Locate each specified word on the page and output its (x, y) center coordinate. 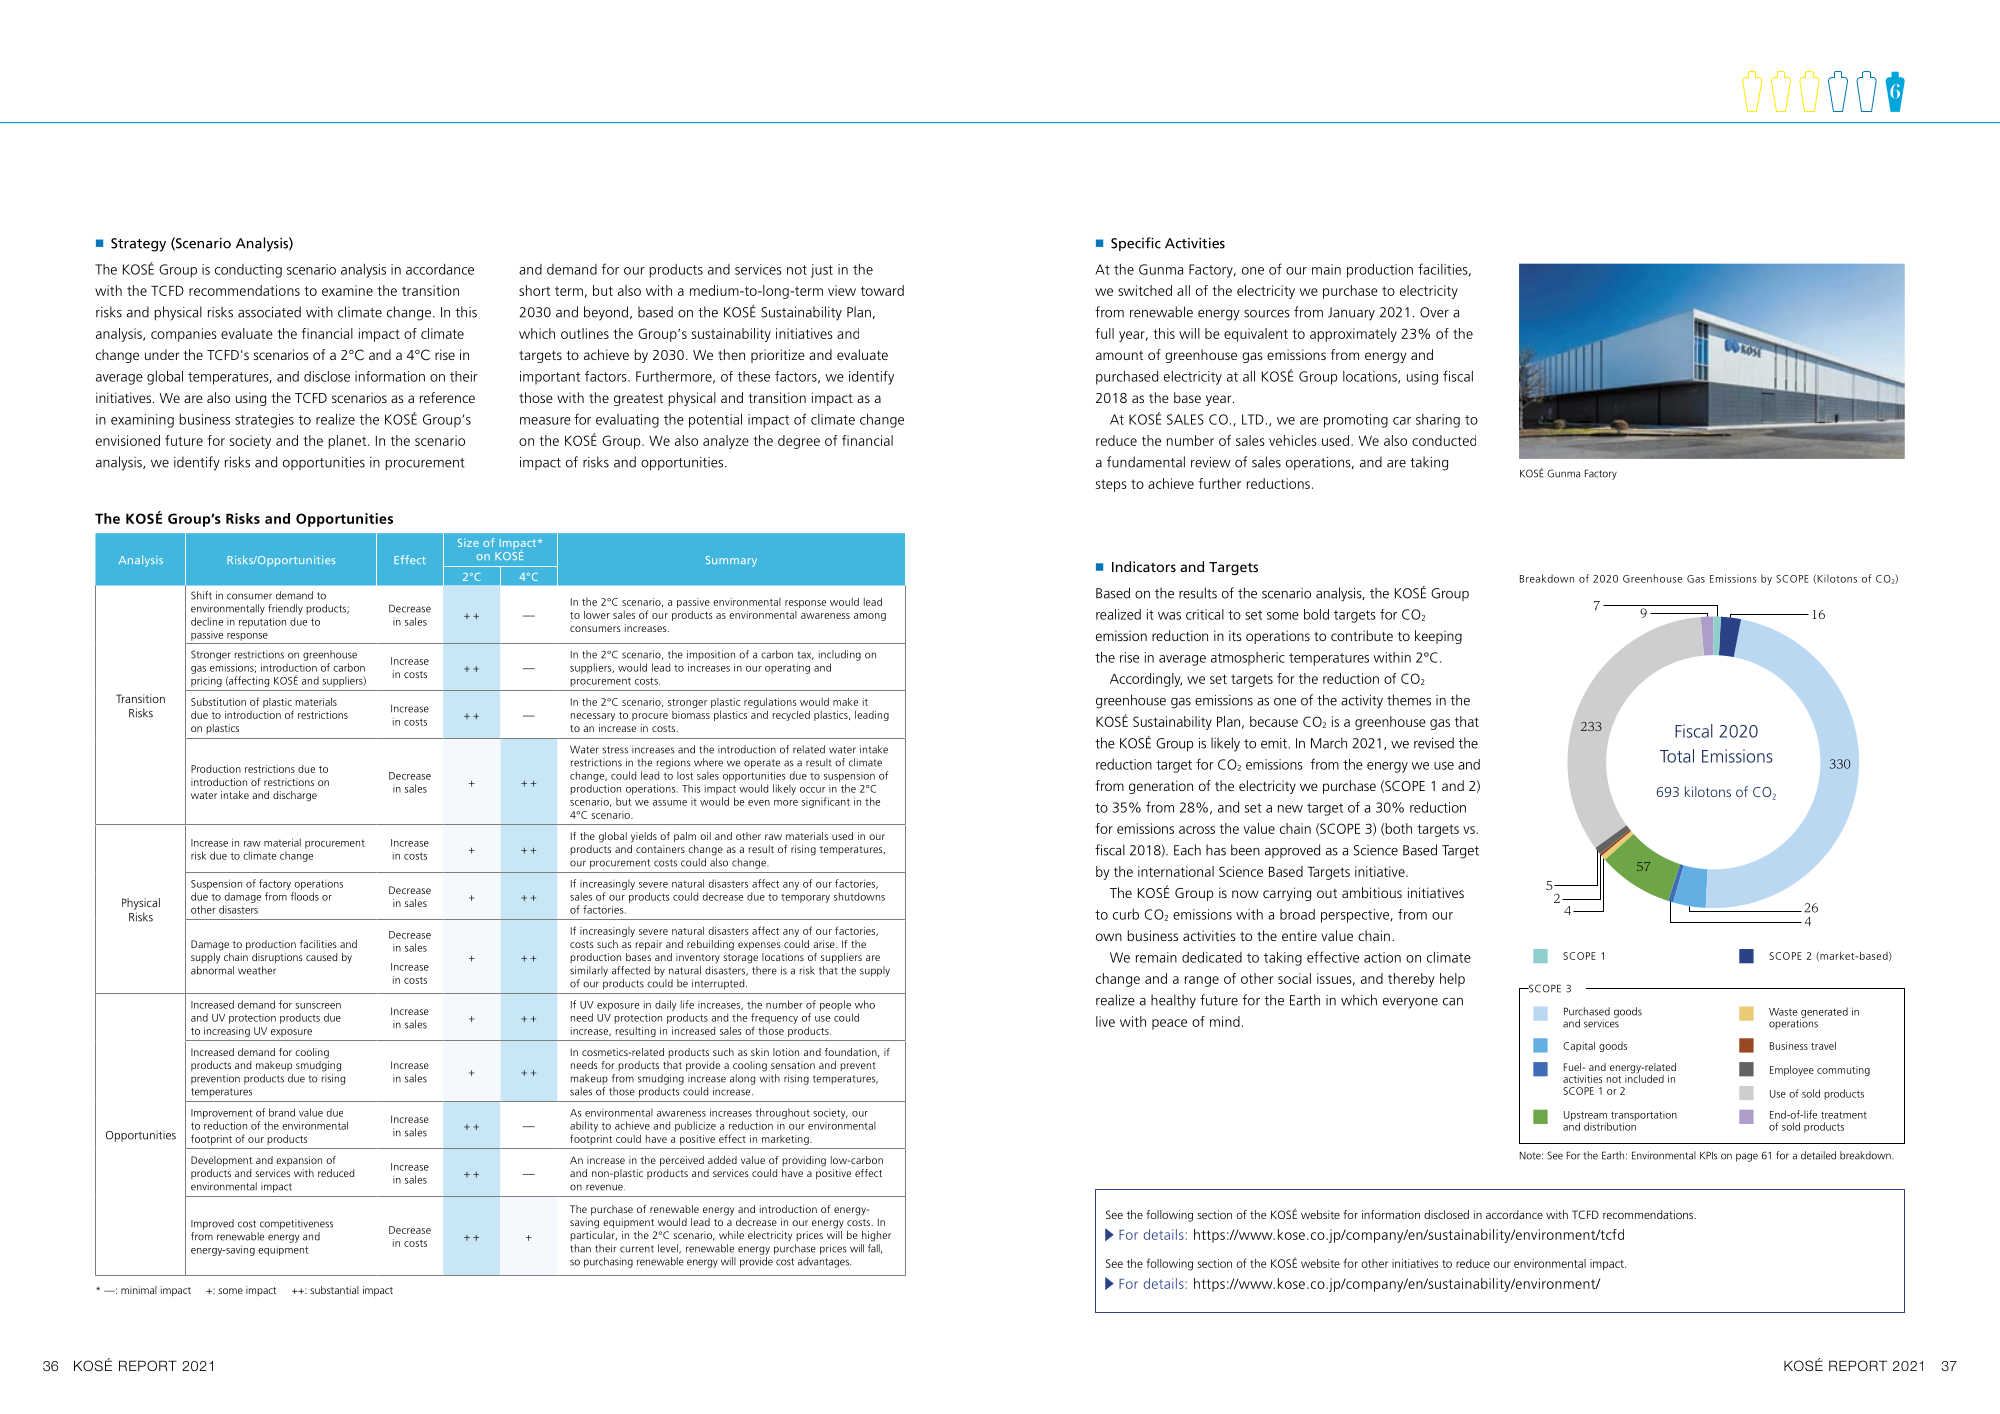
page (1747, 1157)
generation (1161, 787)
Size (468, 543)
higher (876, 1236)
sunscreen (318, 1006)
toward (882, 290)
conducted (1444, 440)
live (1105, 1021)
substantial (334, 1290)
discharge (295, 796)
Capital (1579, 1046)
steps (1111, 485)
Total (1677, 756)
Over (1434, 312)
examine (347, 290)
